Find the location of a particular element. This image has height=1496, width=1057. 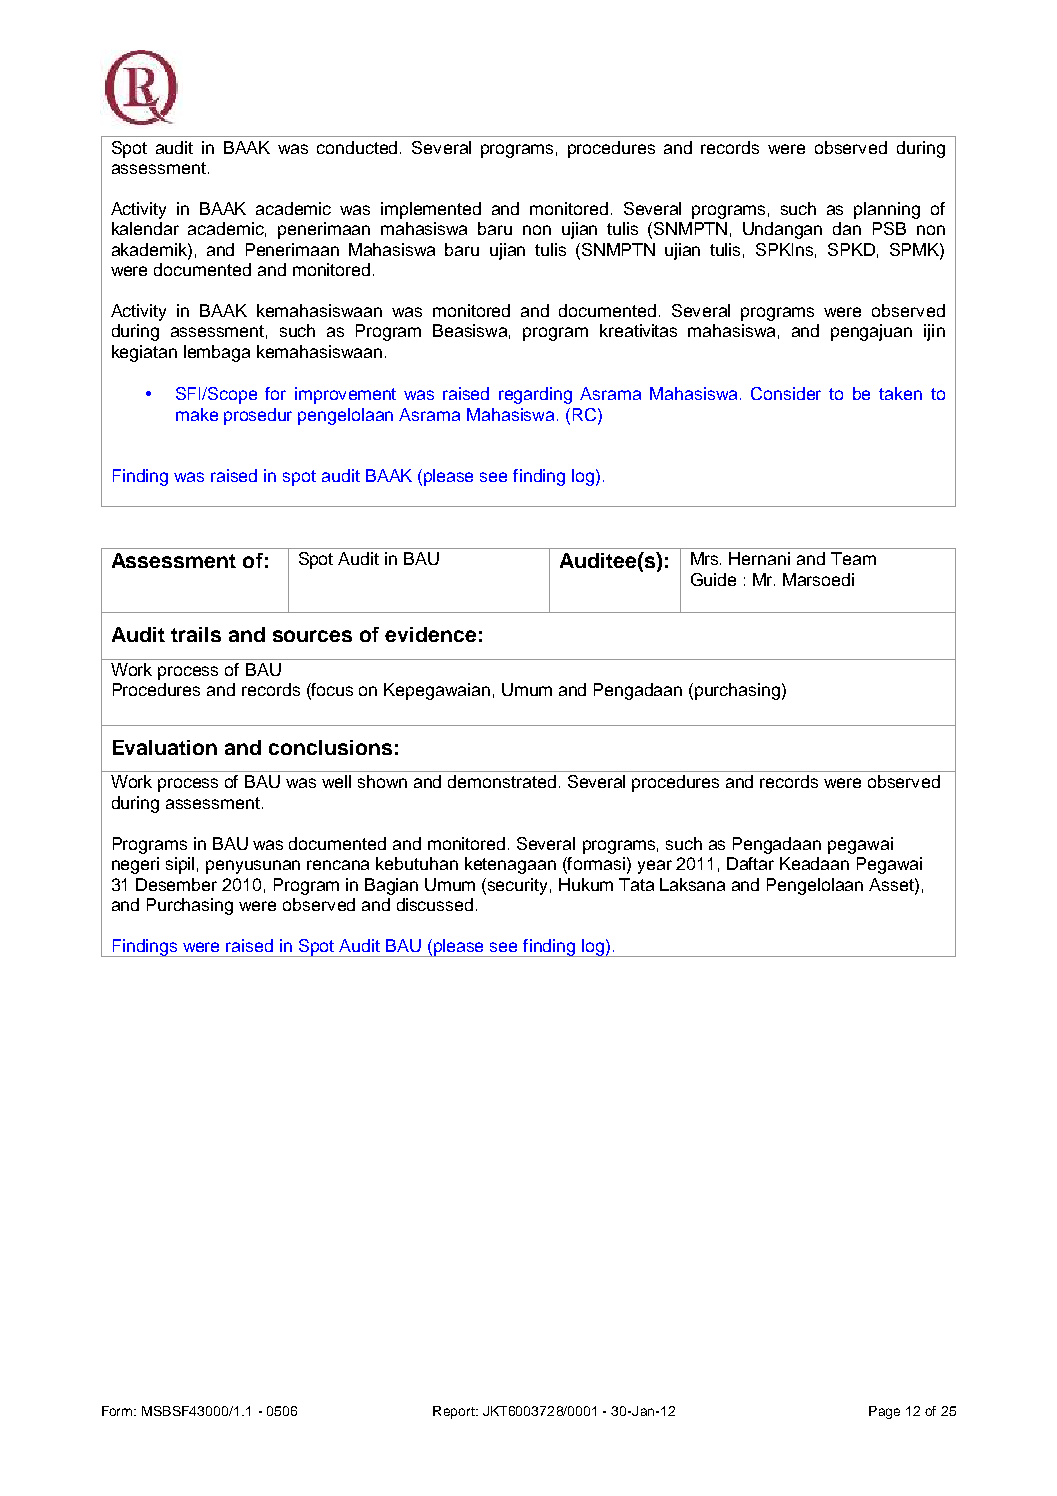

implemented is located at coordinates (431, 210).
